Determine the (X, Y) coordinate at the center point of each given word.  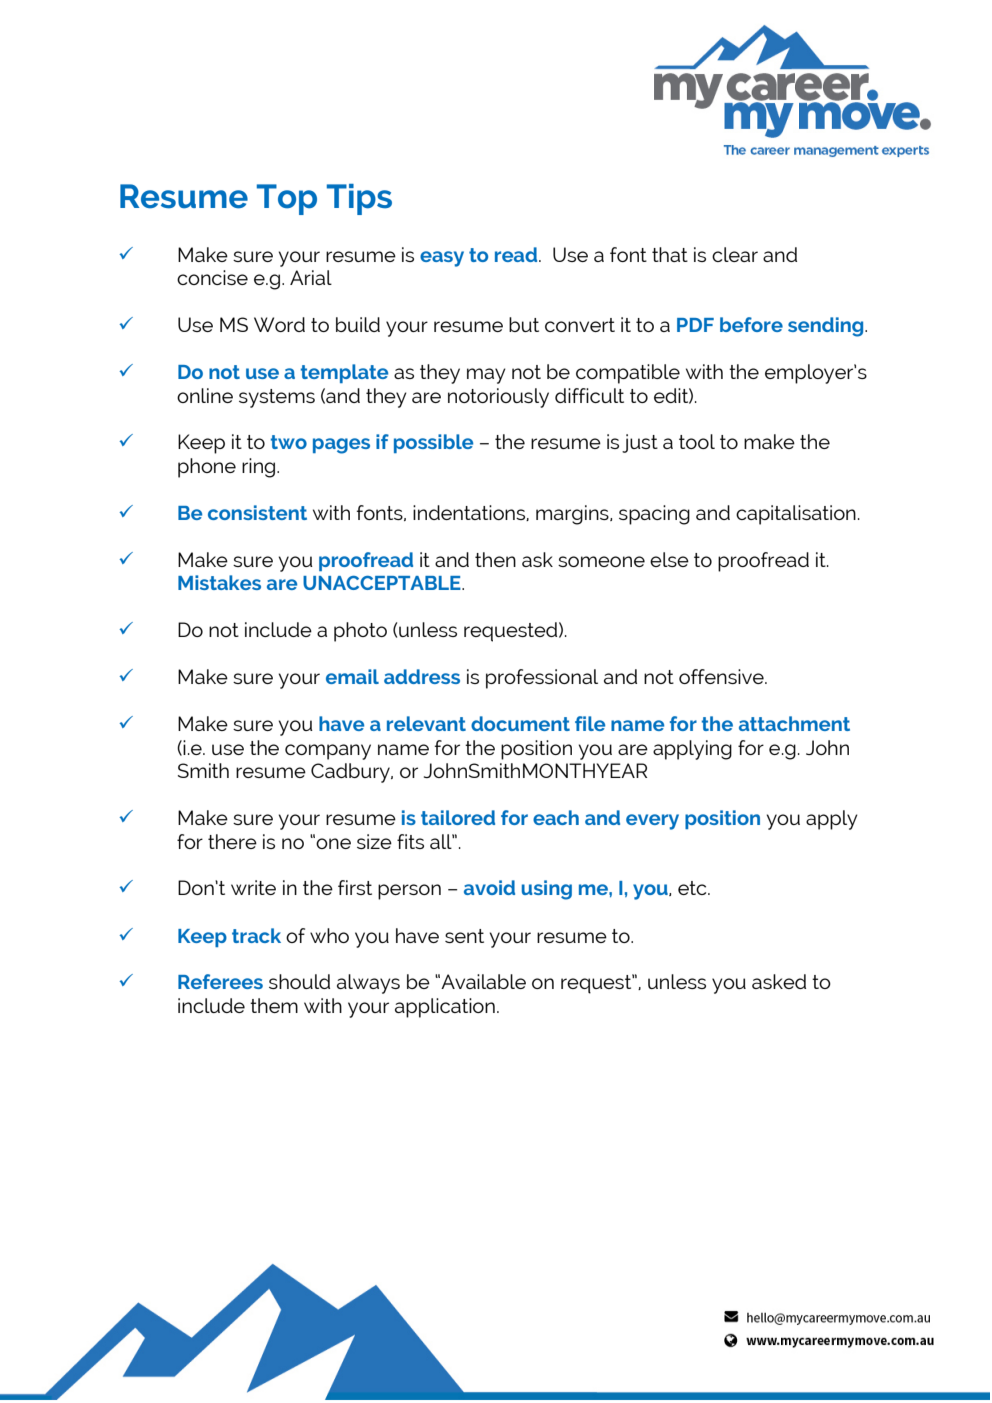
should (299, 981)
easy (442, 259)
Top (287, 199)
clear (735, 254)
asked (779, 981)
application (445, 1008)
